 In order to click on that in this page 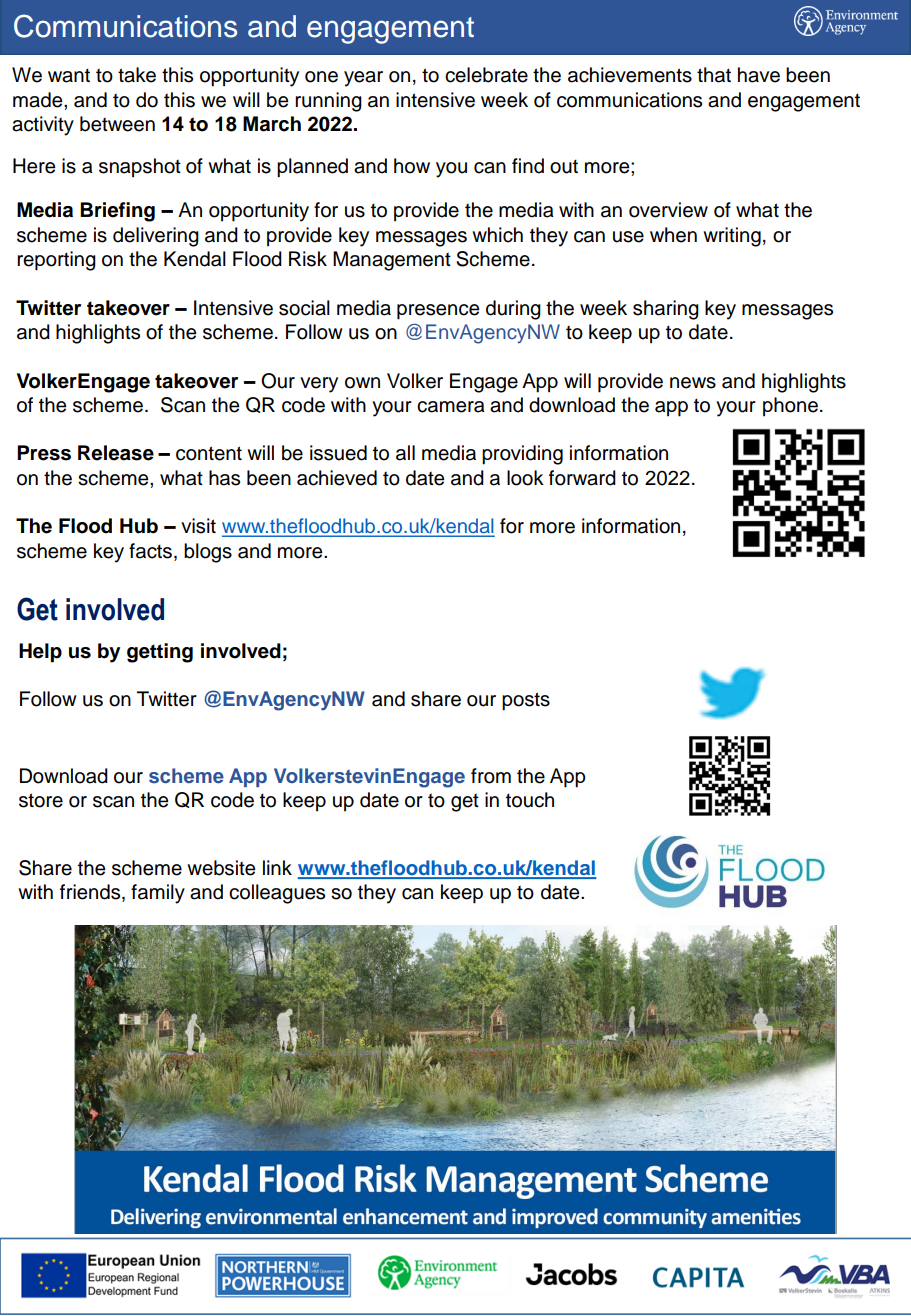, I will do `click(714, 75)`.
